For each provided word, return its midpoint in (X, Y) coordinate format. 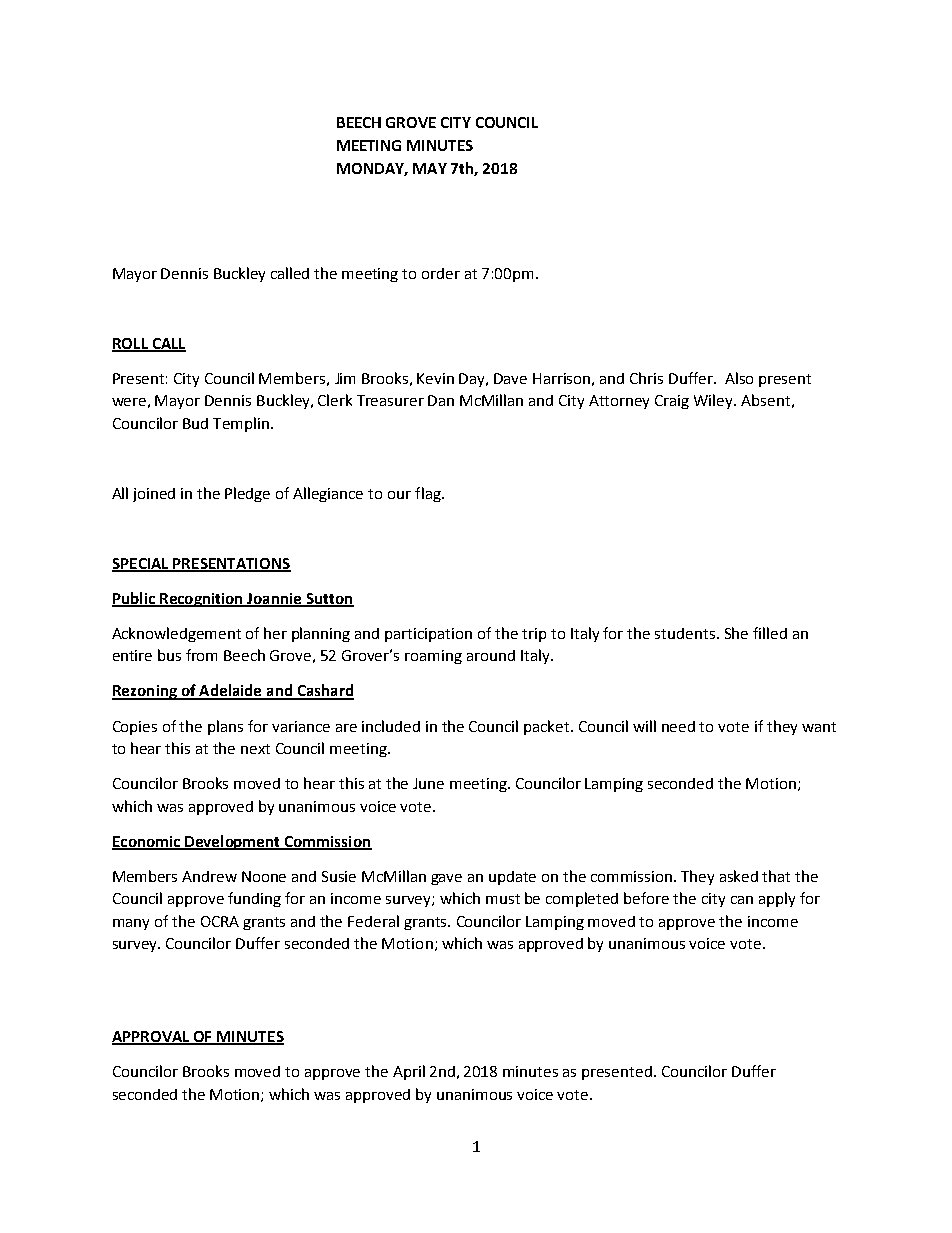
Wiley (715, 401)
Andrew (209, 876)
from (201, 655)
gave (446, 879)
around (491, 655)
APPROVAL (152, 1038)
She (736, 633)
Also (739, 378)
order (441, 273)
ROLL (131, 344)
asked (739, 876)
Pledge (247, 494)
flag (429, 494)
